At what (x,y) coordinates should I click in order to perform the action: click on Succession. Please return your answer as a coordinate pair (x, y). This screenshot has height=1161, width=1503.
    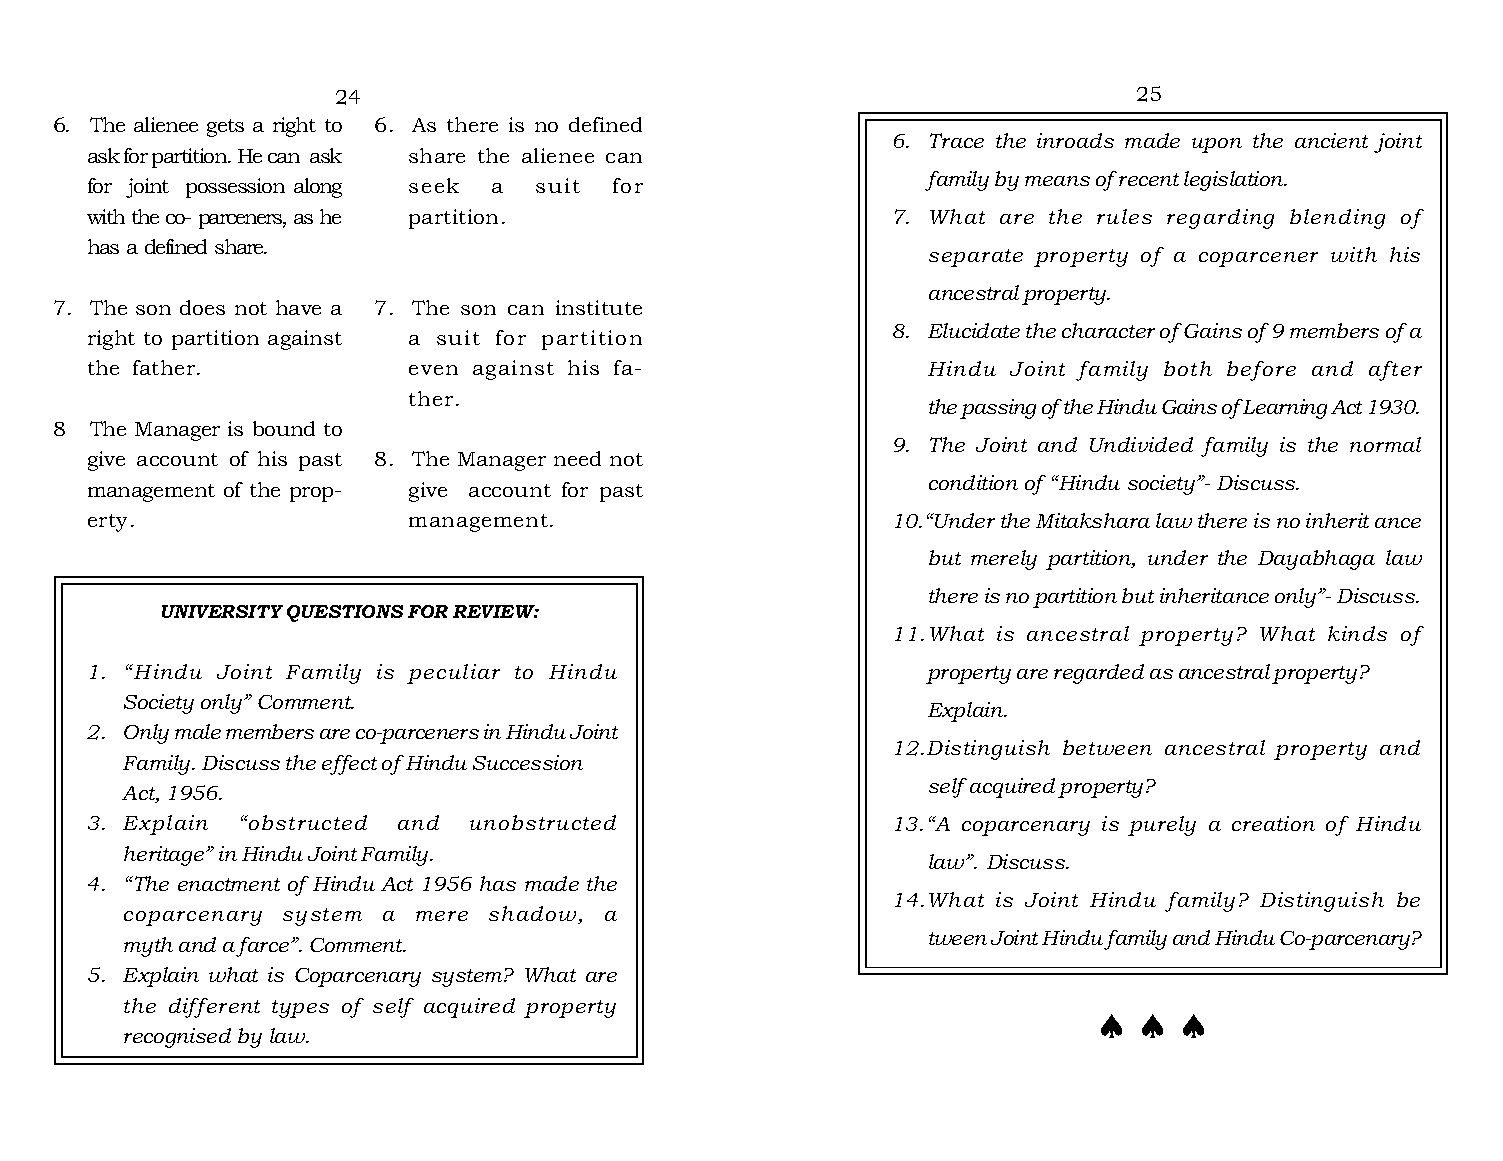
    Looking at the image, I should click on (528, 762).
